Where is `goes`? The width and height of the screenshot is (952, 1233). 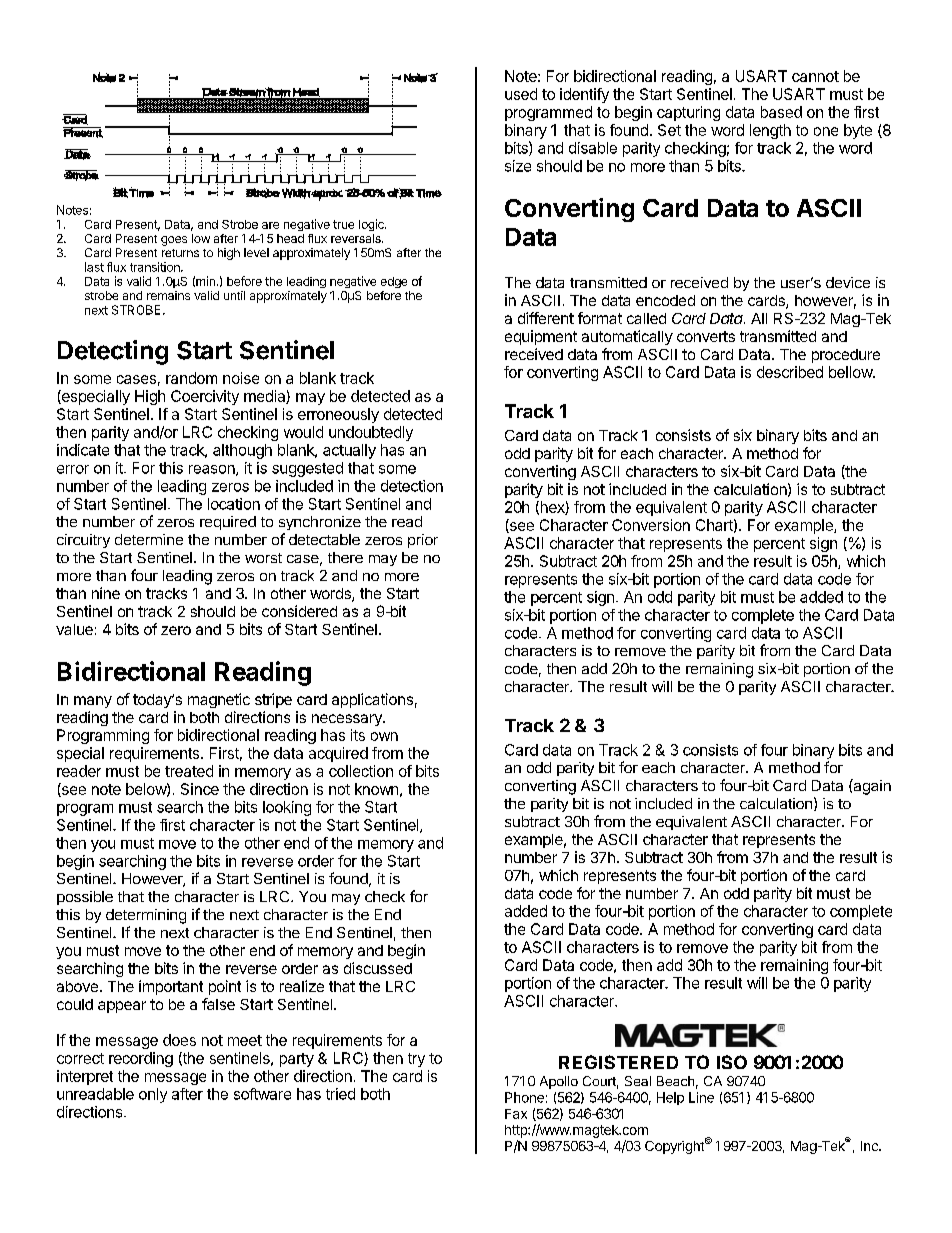
goes is located at coordinates (174, 241).
